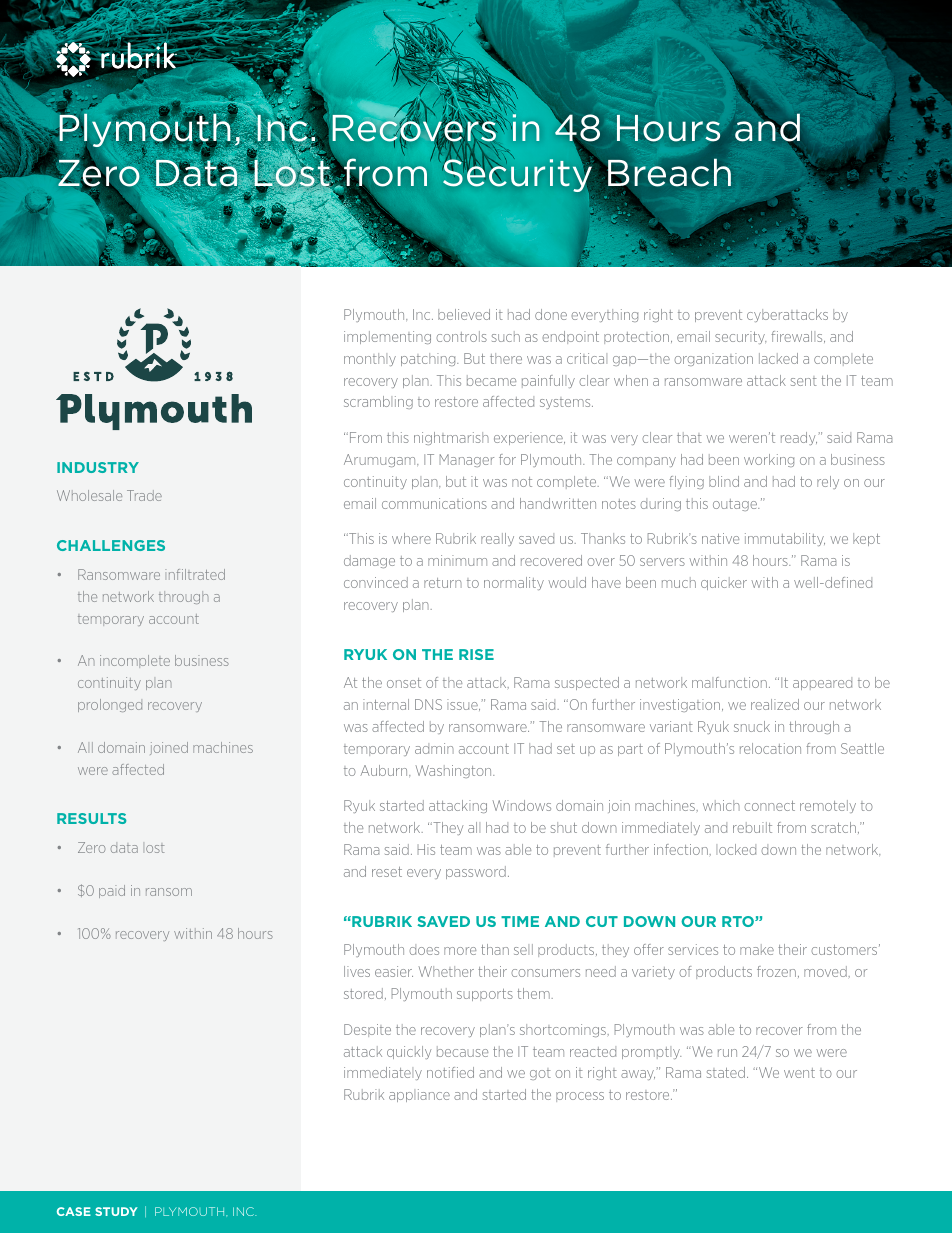 Image resolution: width=952 pixels, height=1233 pixels. I want to click on controls, so click(461, 336).
